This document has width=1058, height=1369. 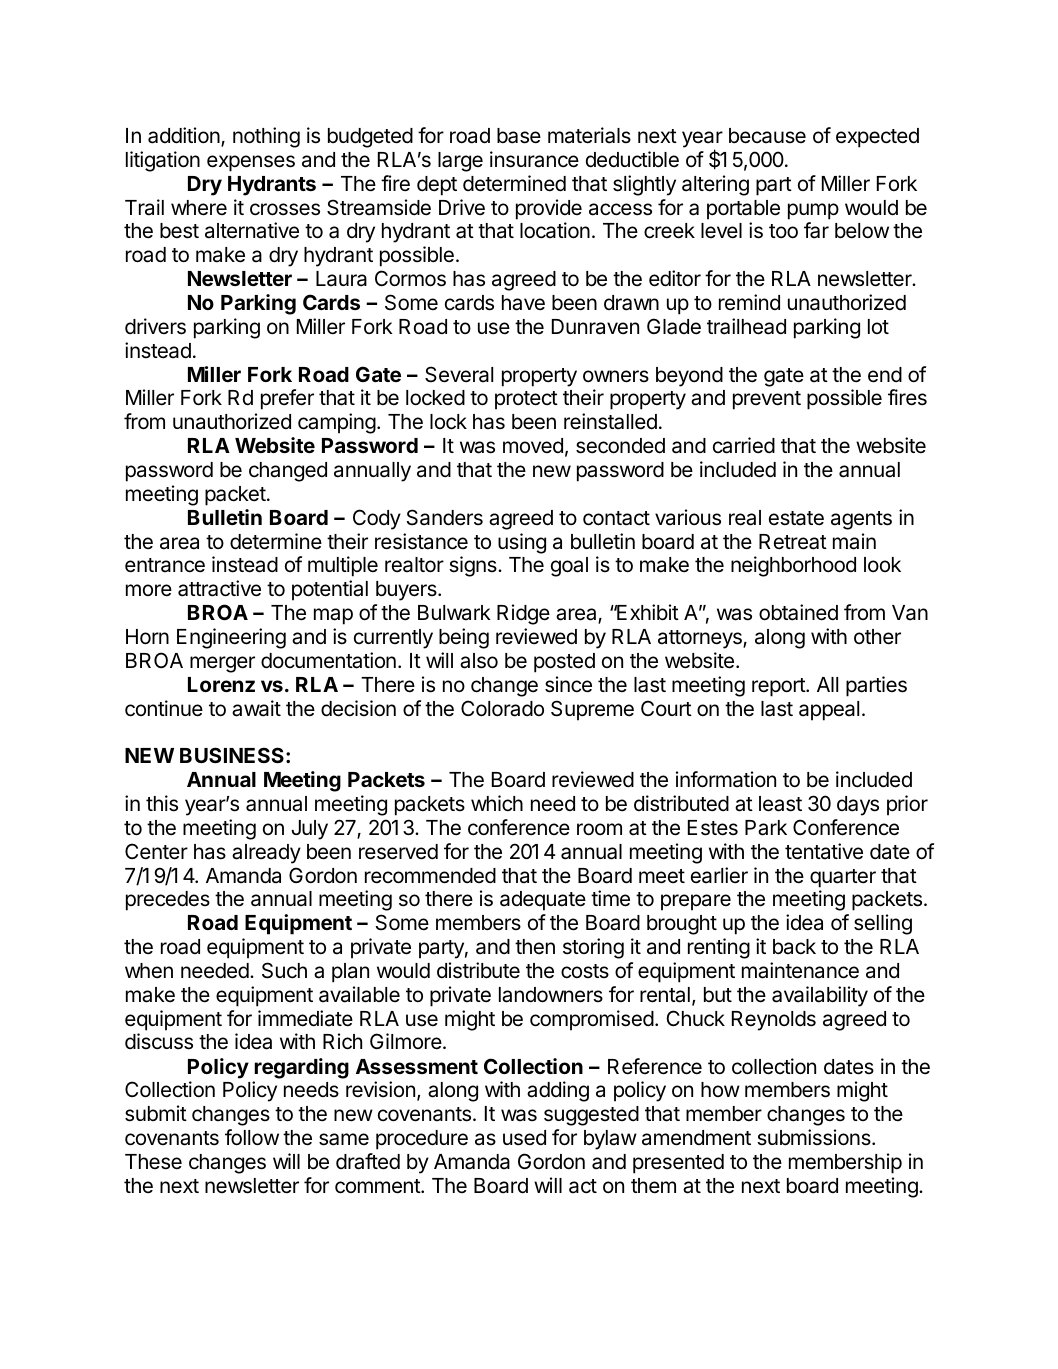 What do you see at coordinates (534, 159) in the document?
I see `insurance` at bounding box center [534, 159].
